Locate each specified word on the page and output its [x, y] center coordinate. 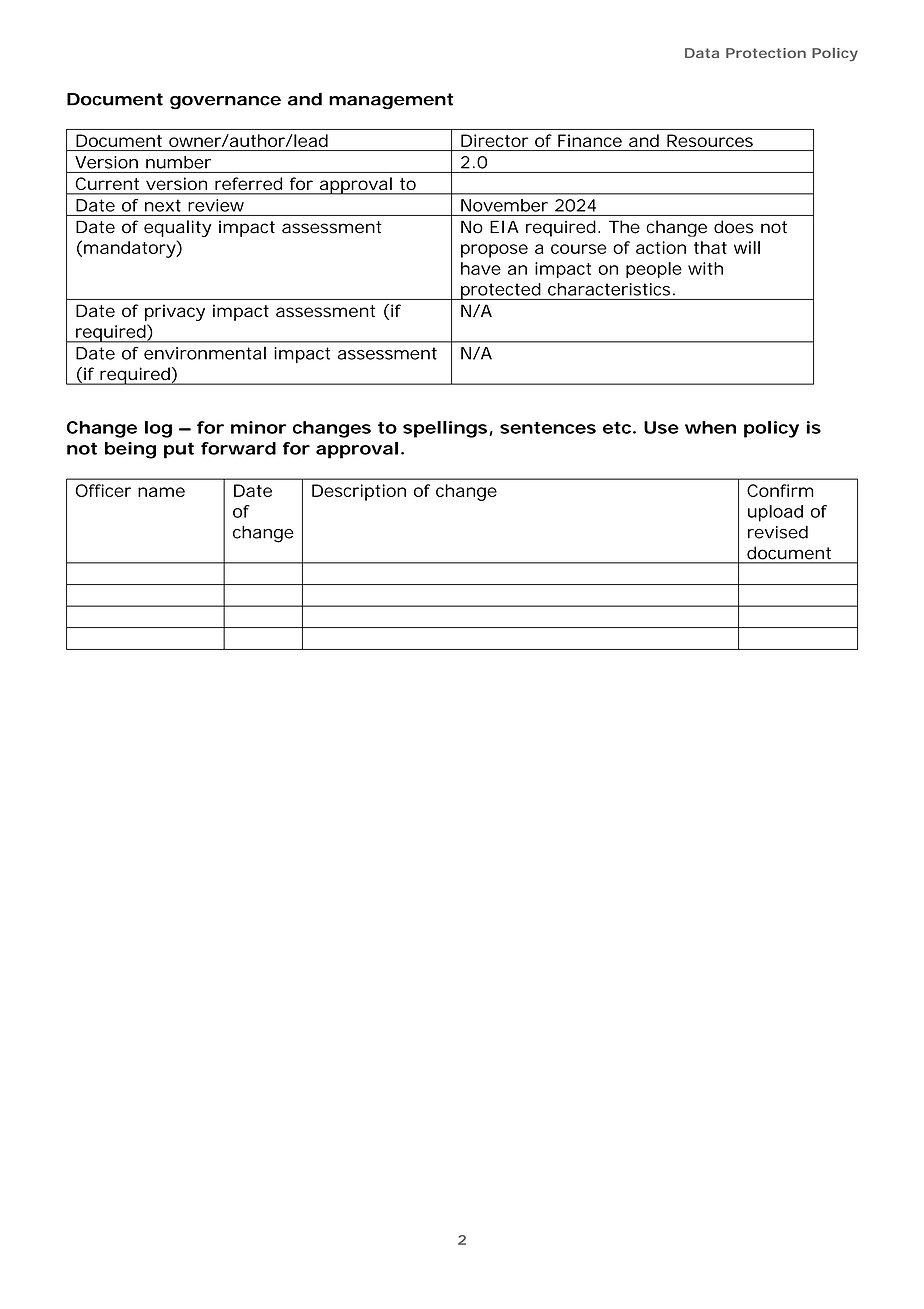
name [161, 492]
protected [500, 291]
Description [359, 492]
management [391, 101]
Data [702, 53]
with [705, 268]
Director [494, 140]
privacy [175, 312]
